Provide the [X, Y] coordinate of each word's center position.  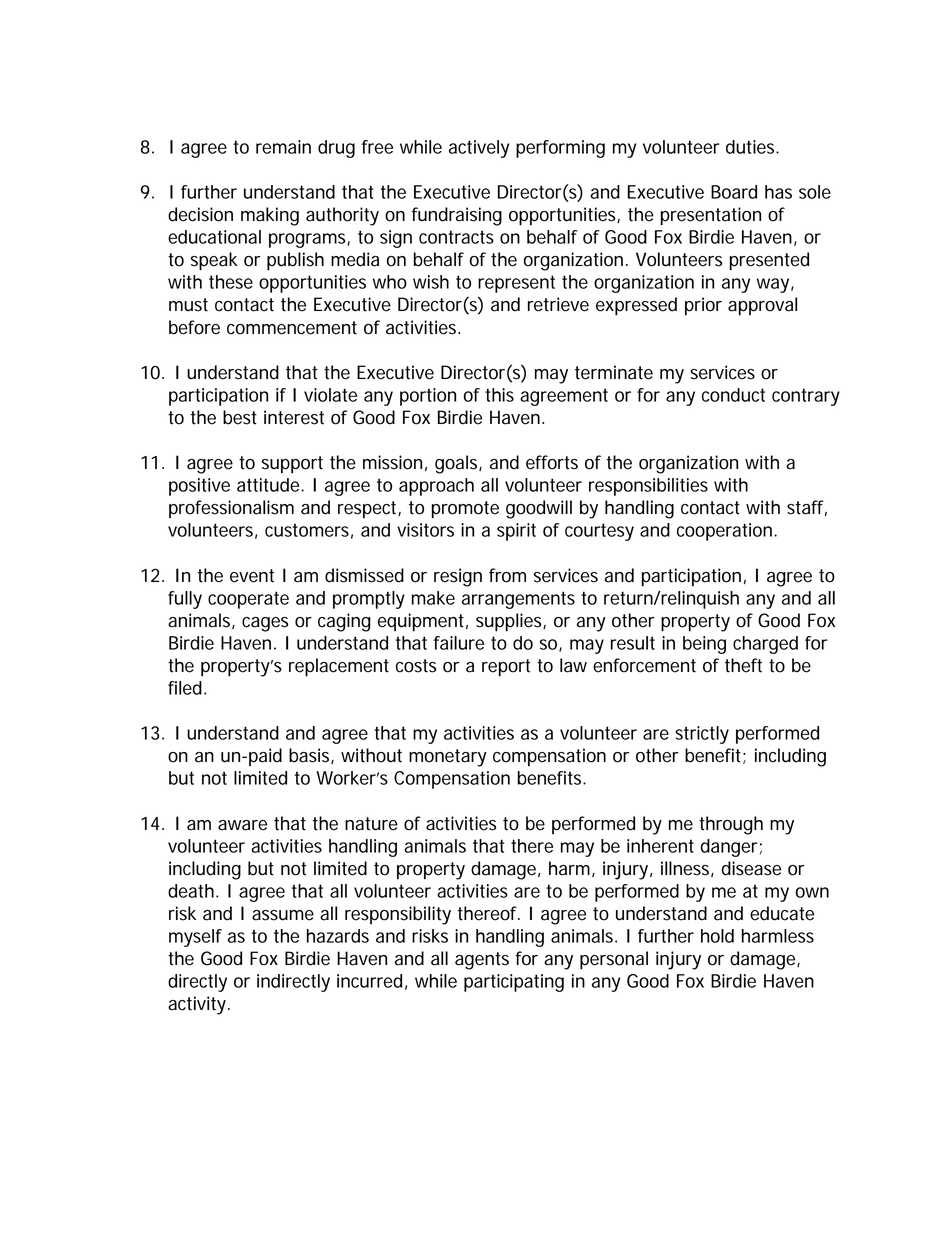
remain [283, 147]
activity [198, 1005]
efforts [552, 462]
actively [479, 149]
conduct [733, 395]
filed [185, 688]
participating [514, 983]
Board [734, 192]
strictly [702, 735]
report [506, 668]
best [240, 417]
